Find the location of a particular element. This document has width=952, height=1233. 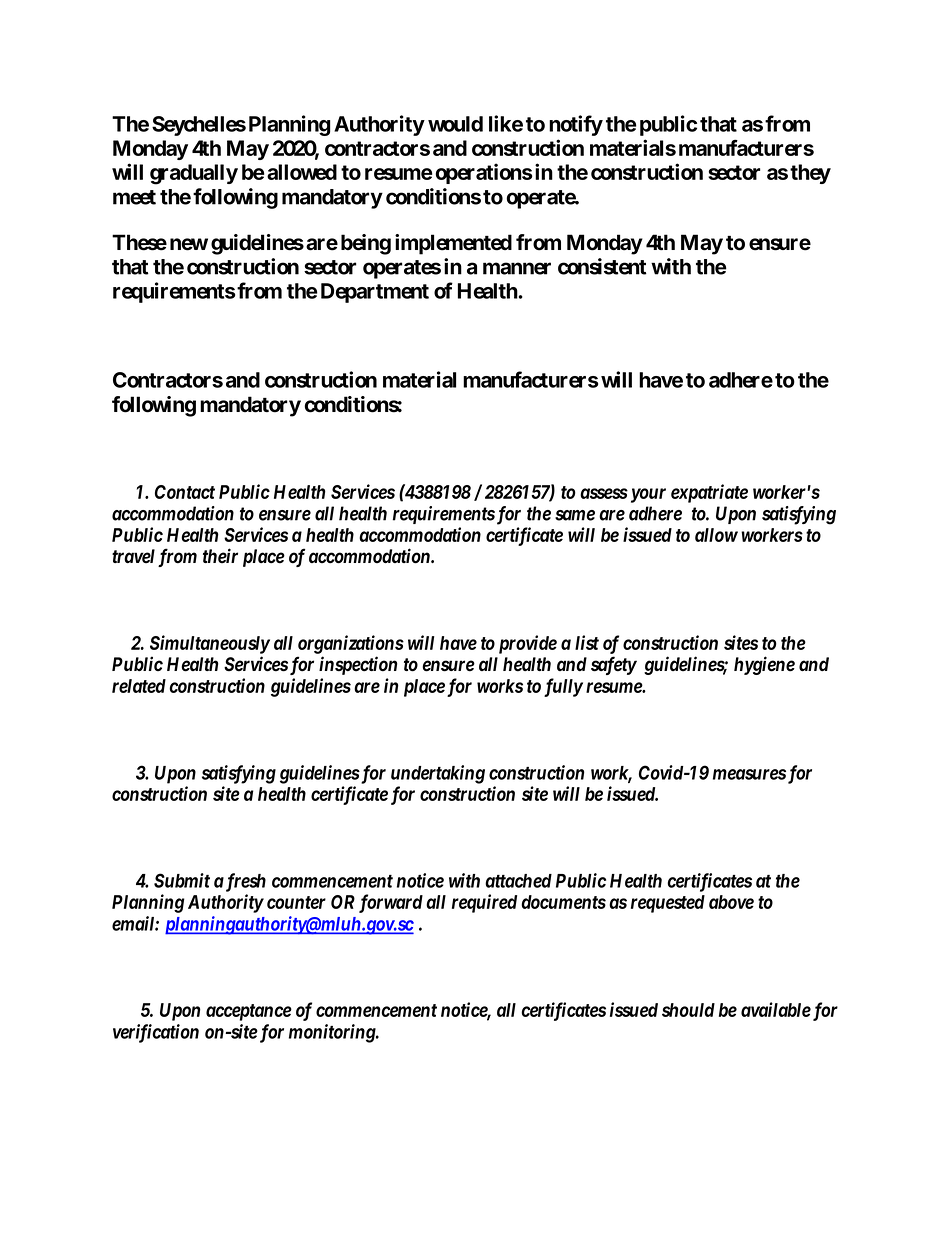

above is located at coordinates (731, 902).
